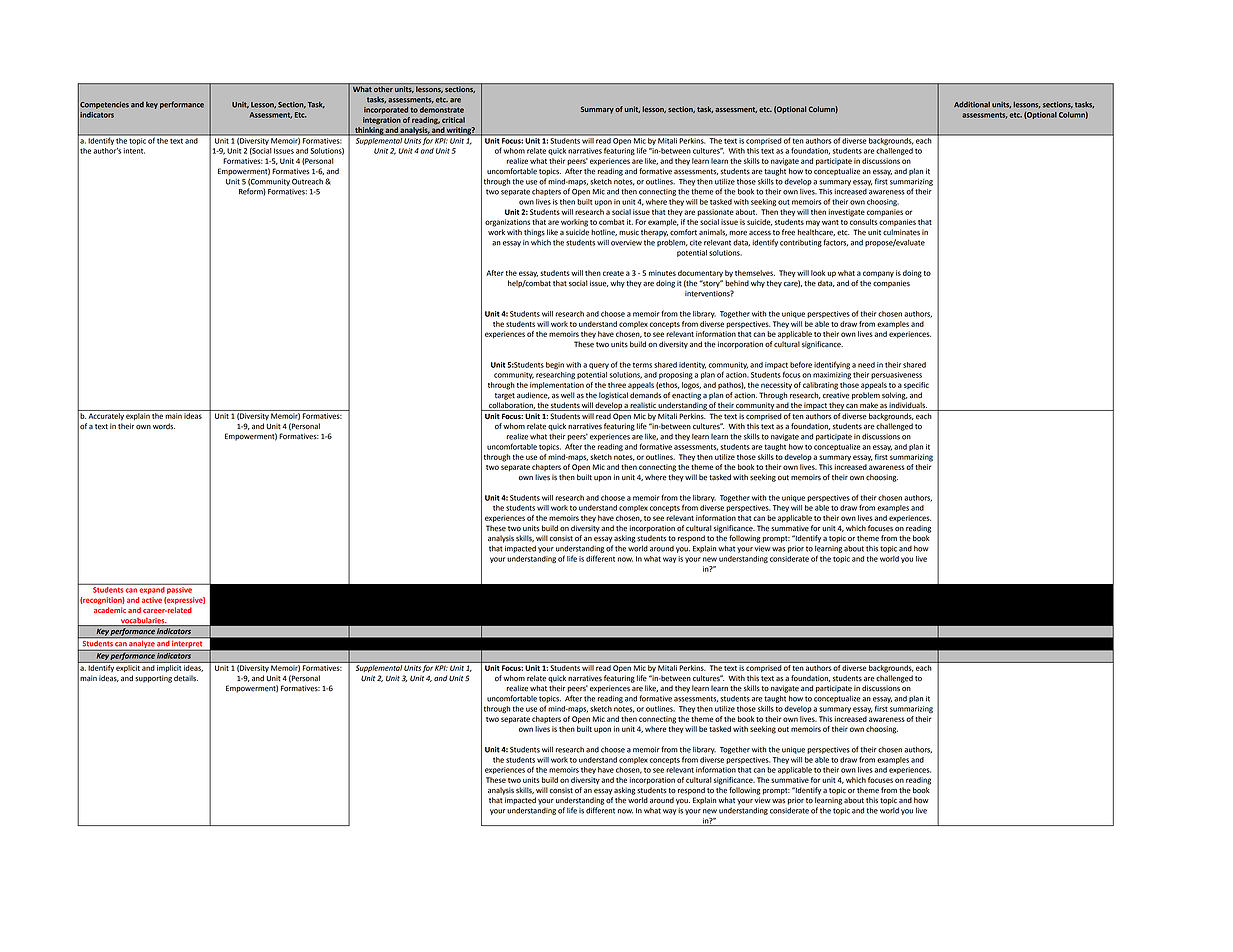  I want to click on Additional, so click(972, 104).
